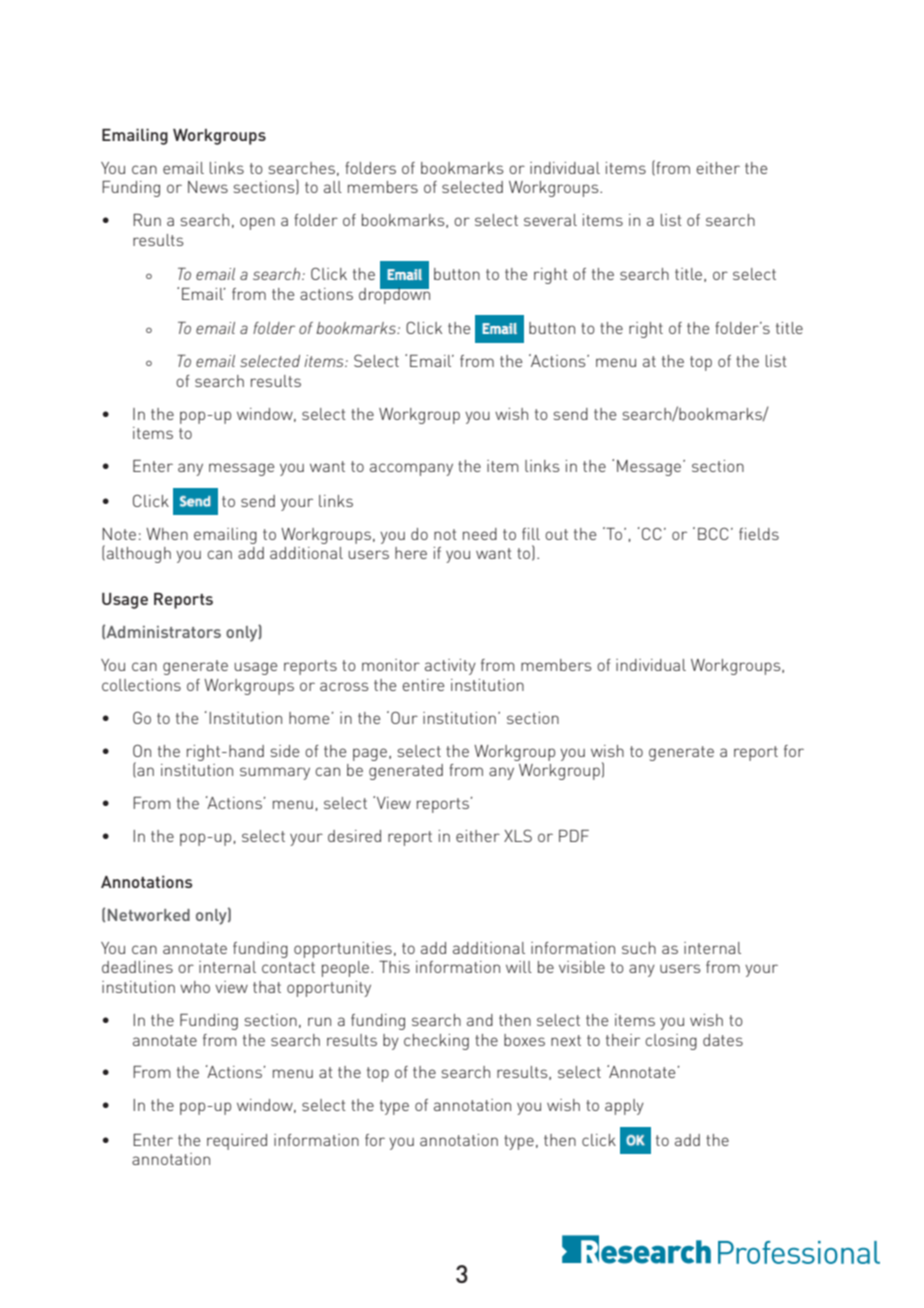 This screenshot has width=924, height=1308. I want to click on activity, so click(450, 667).
